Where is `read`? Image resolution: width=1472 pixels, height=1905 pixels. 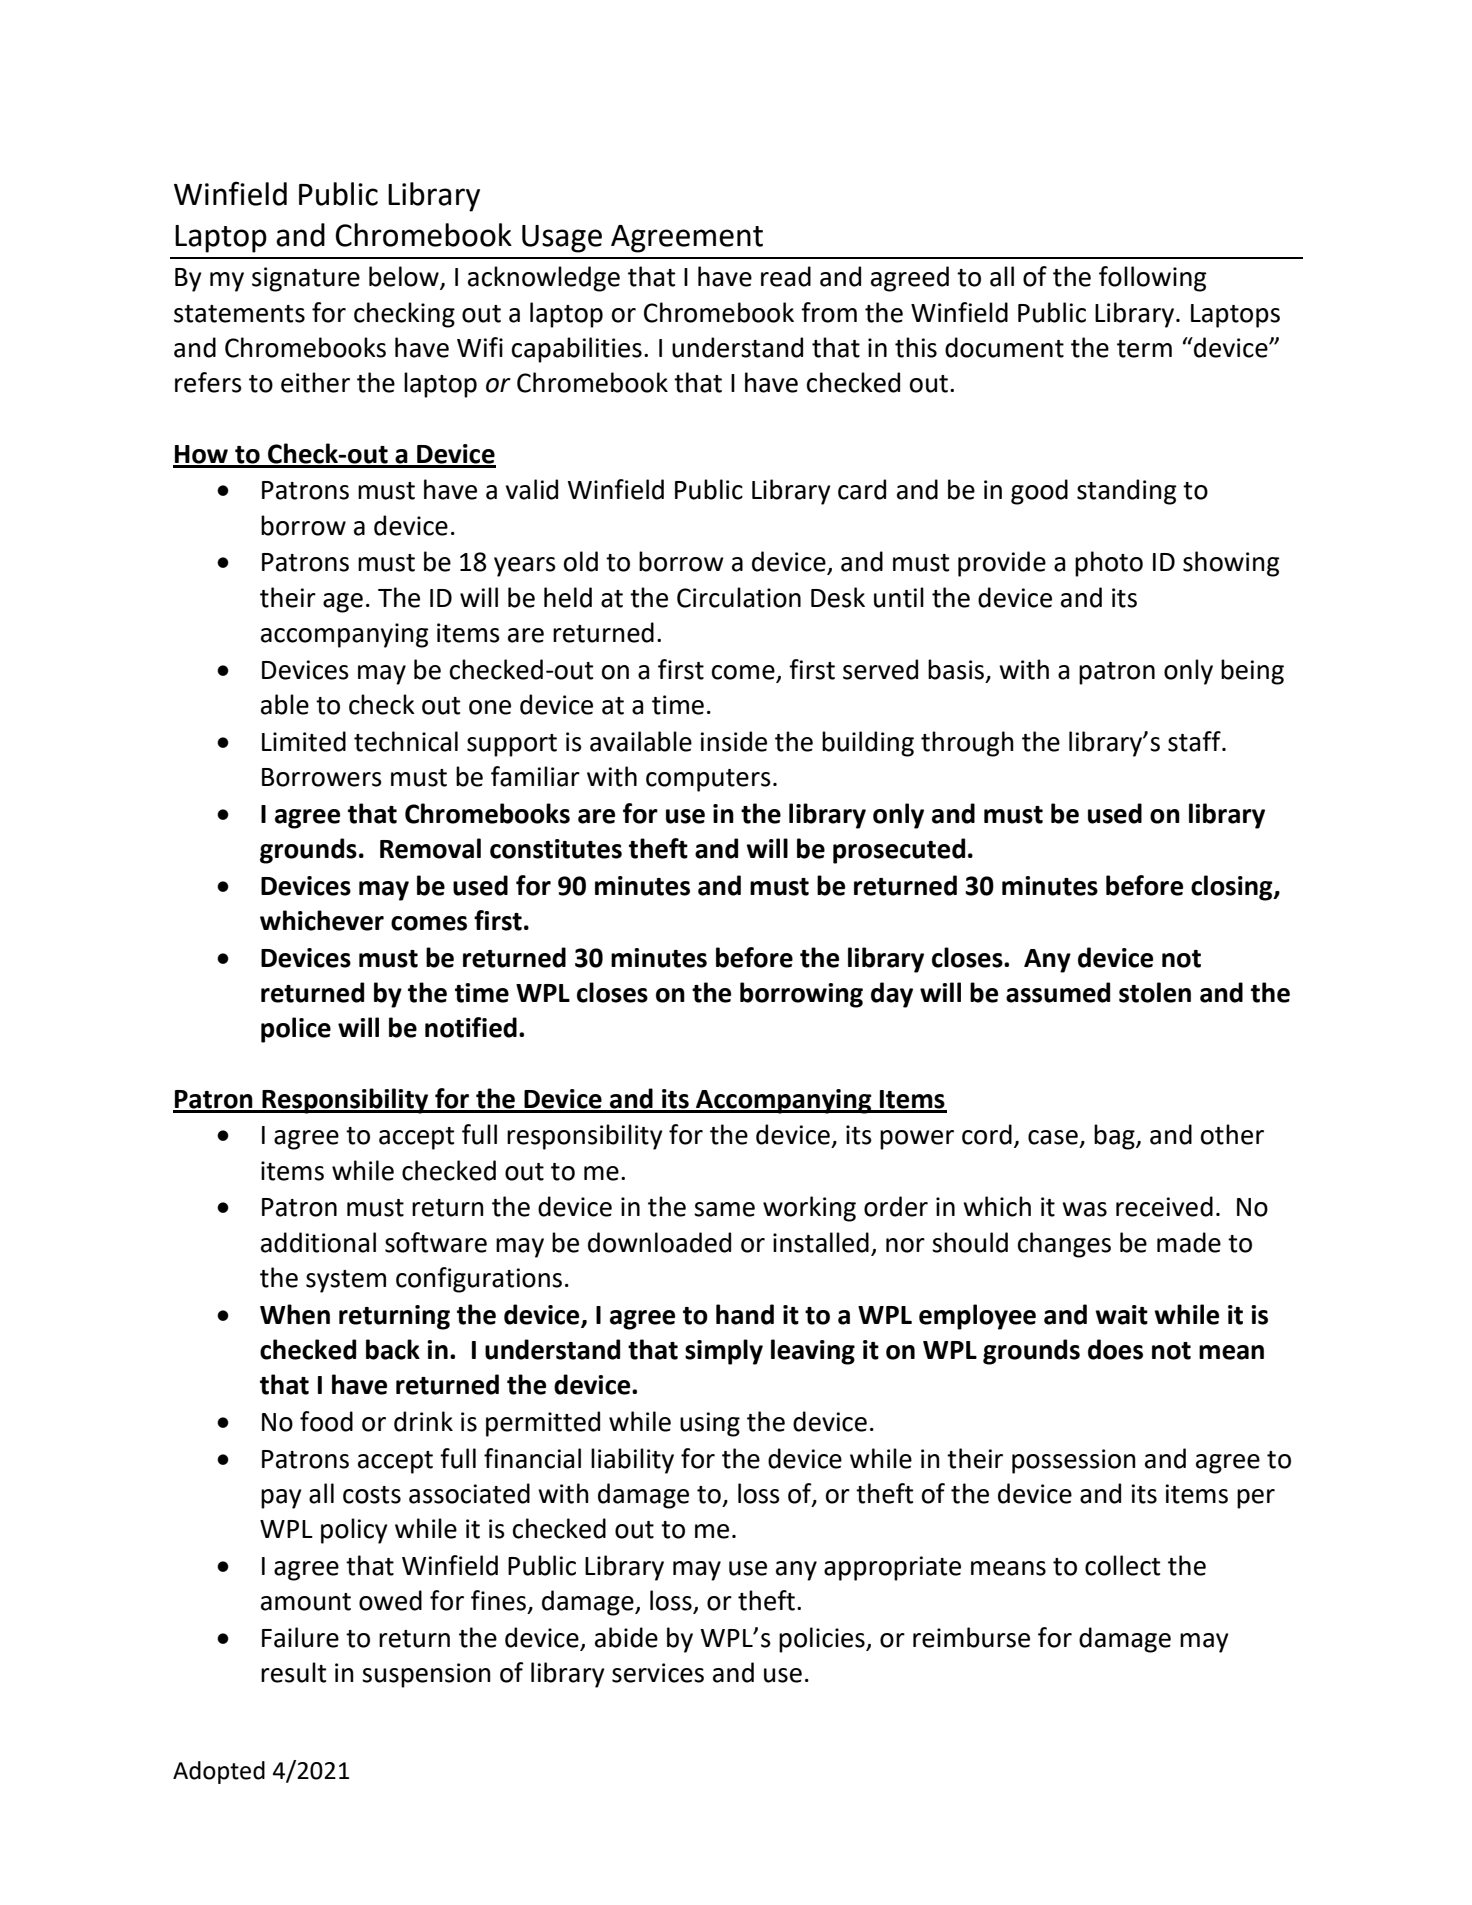 read is located at coordinates (786, 276).
